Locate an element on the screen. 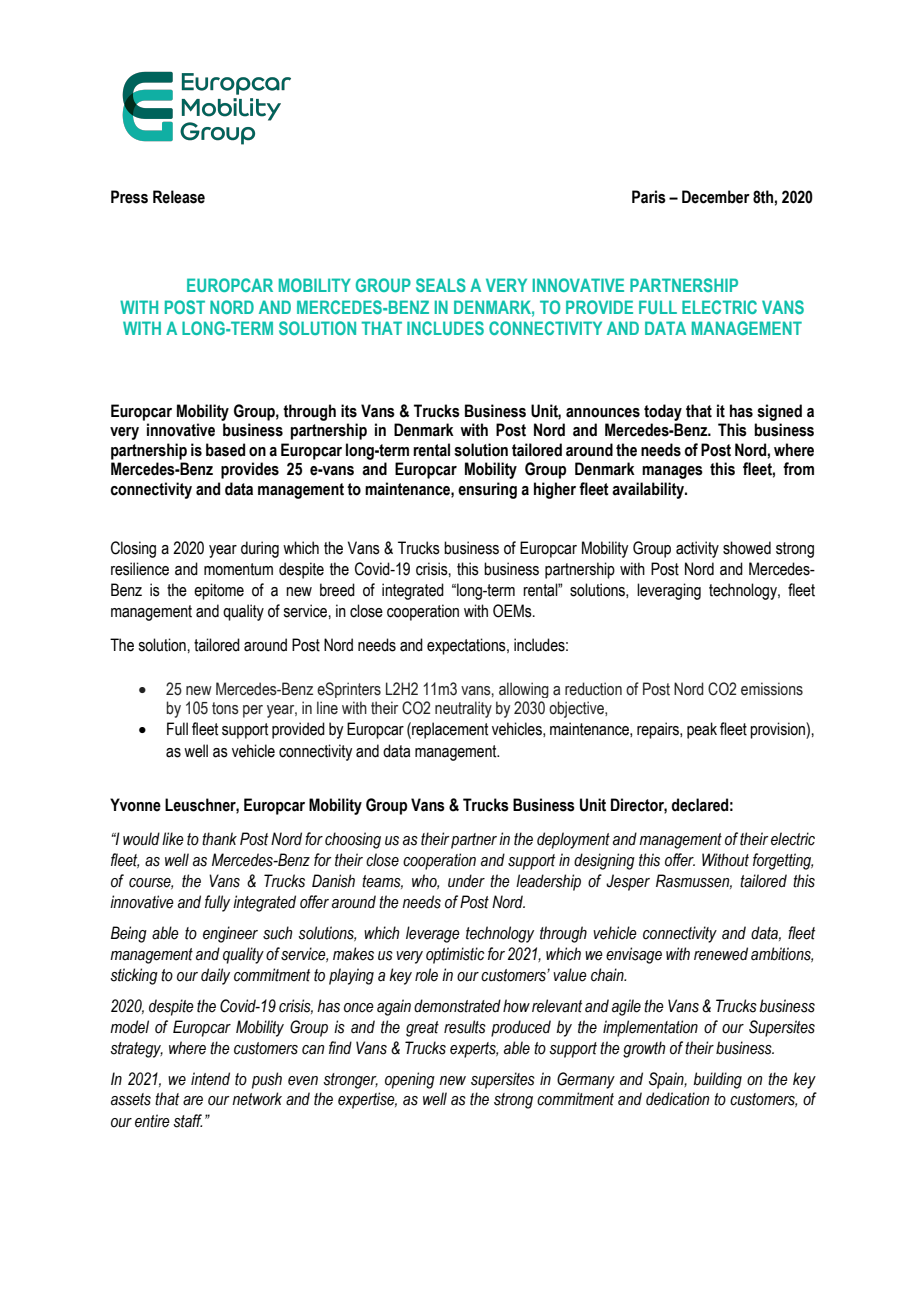  based is located at coordinates (225, 450).
